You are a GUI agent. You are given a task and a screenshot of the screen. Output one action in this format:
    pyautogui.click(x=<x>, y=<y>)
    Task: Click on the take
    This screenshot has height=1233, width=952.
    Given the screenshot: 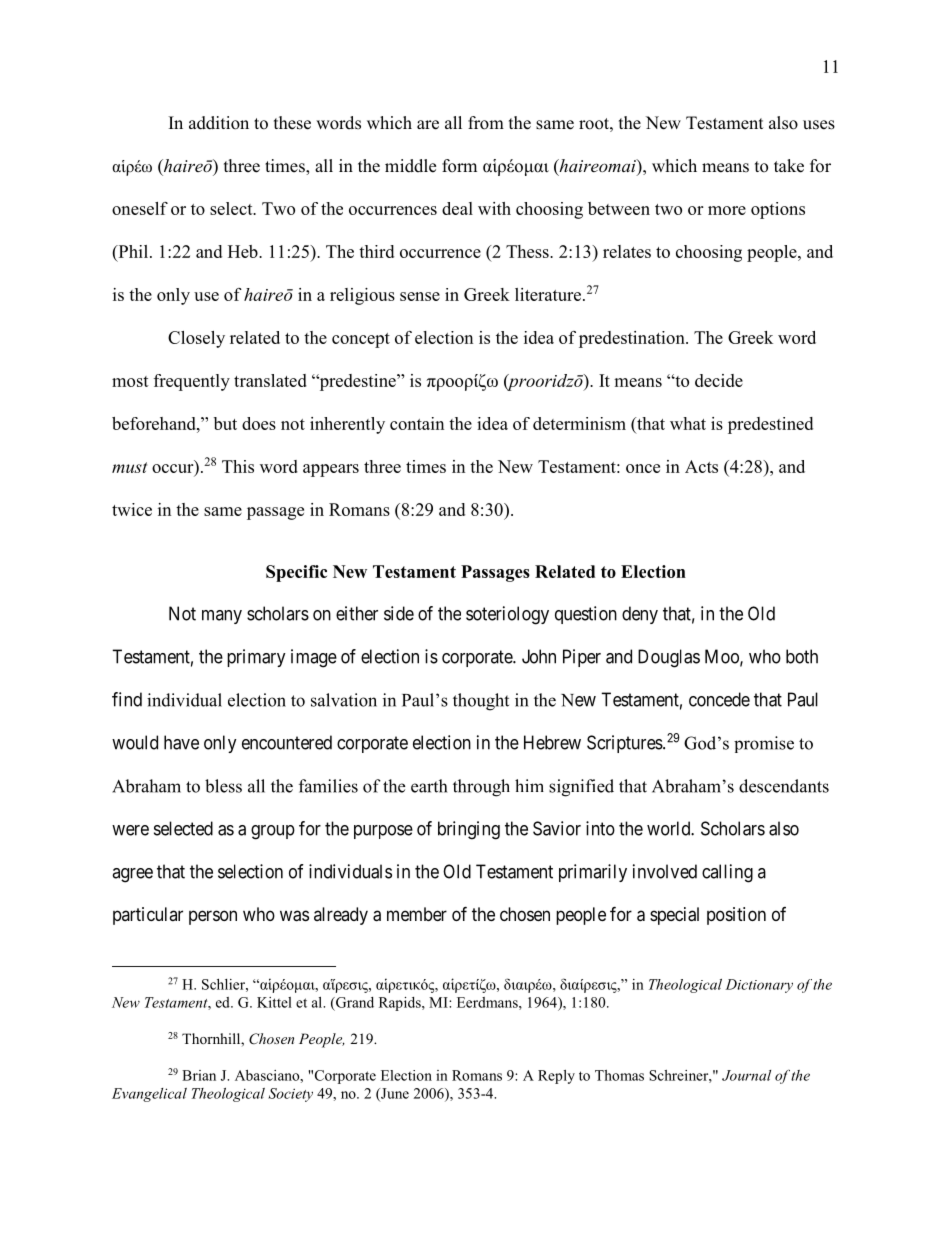 What is the action you would take?
    pyautogui.click(x=789, y=166)
